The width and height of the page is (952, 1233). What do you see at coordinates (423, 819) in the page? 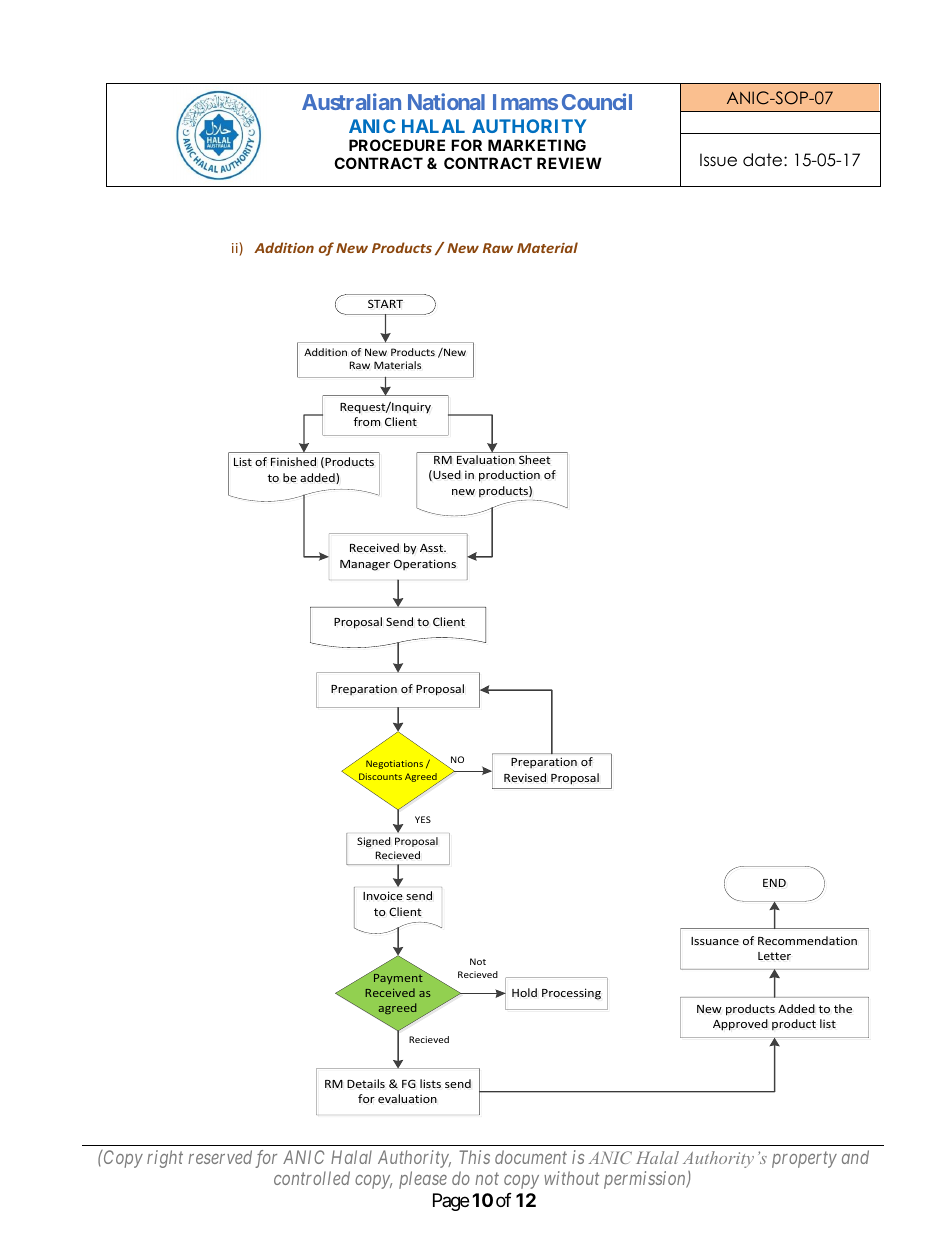
I see `YES` at bounding box center [423, 819].
